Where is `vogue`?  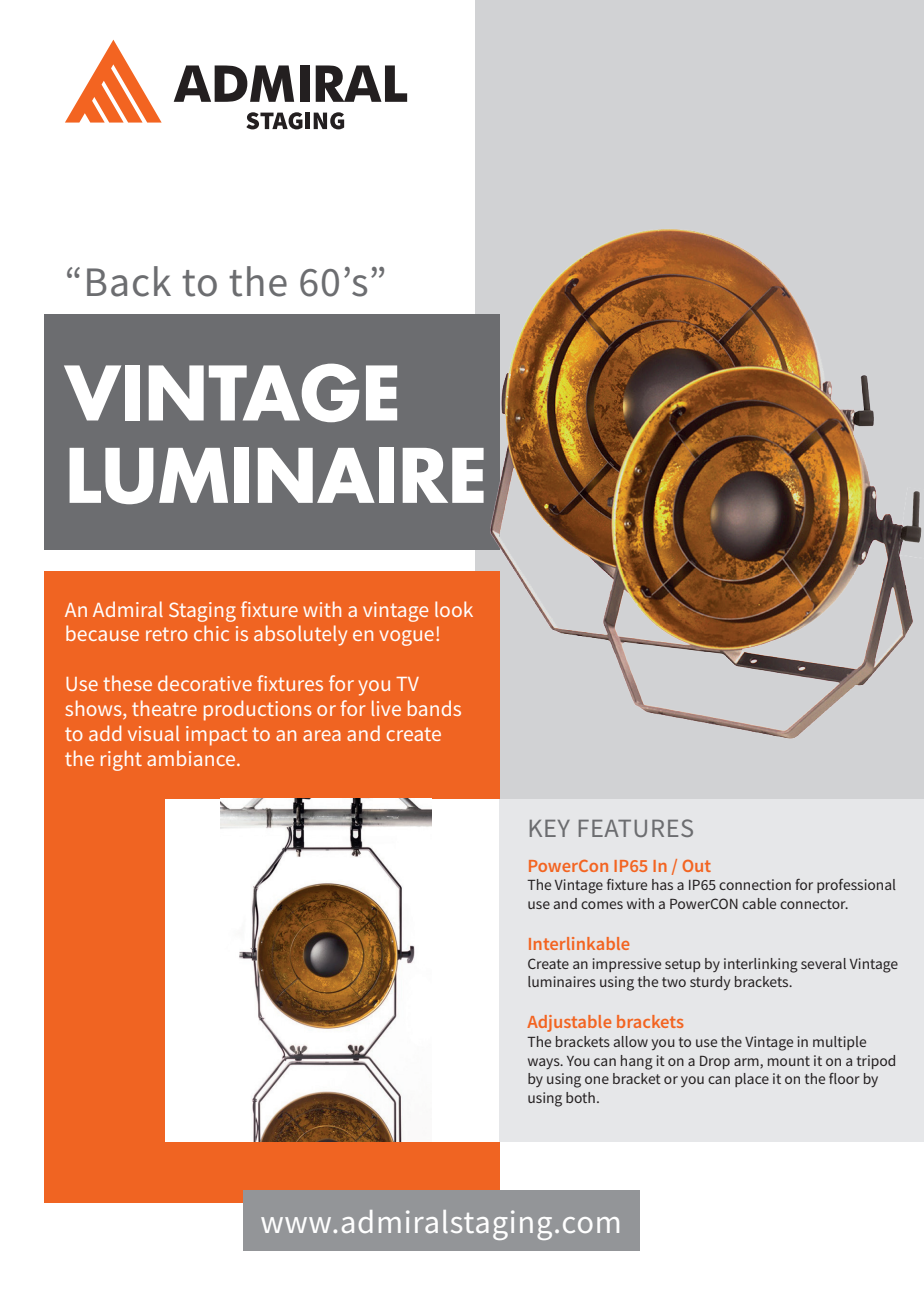 vogue is located at coordinates (406, 638).
